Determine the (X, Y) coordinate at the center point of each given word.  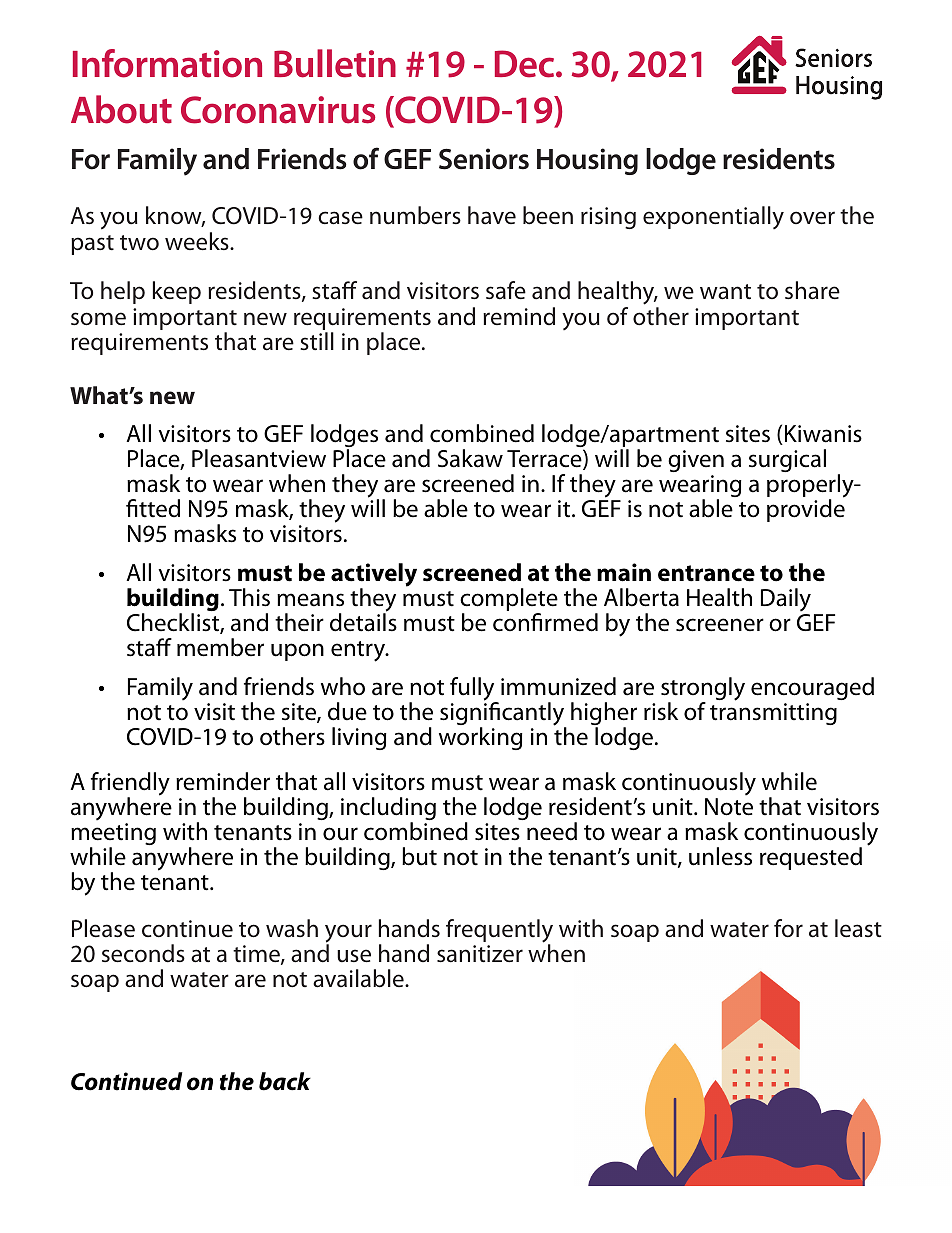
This (249, 597)
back (285, 1081)
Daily (786, 600)
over (812, 217)
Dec (526, 64)
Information (167, 63)
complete (509, 601)
